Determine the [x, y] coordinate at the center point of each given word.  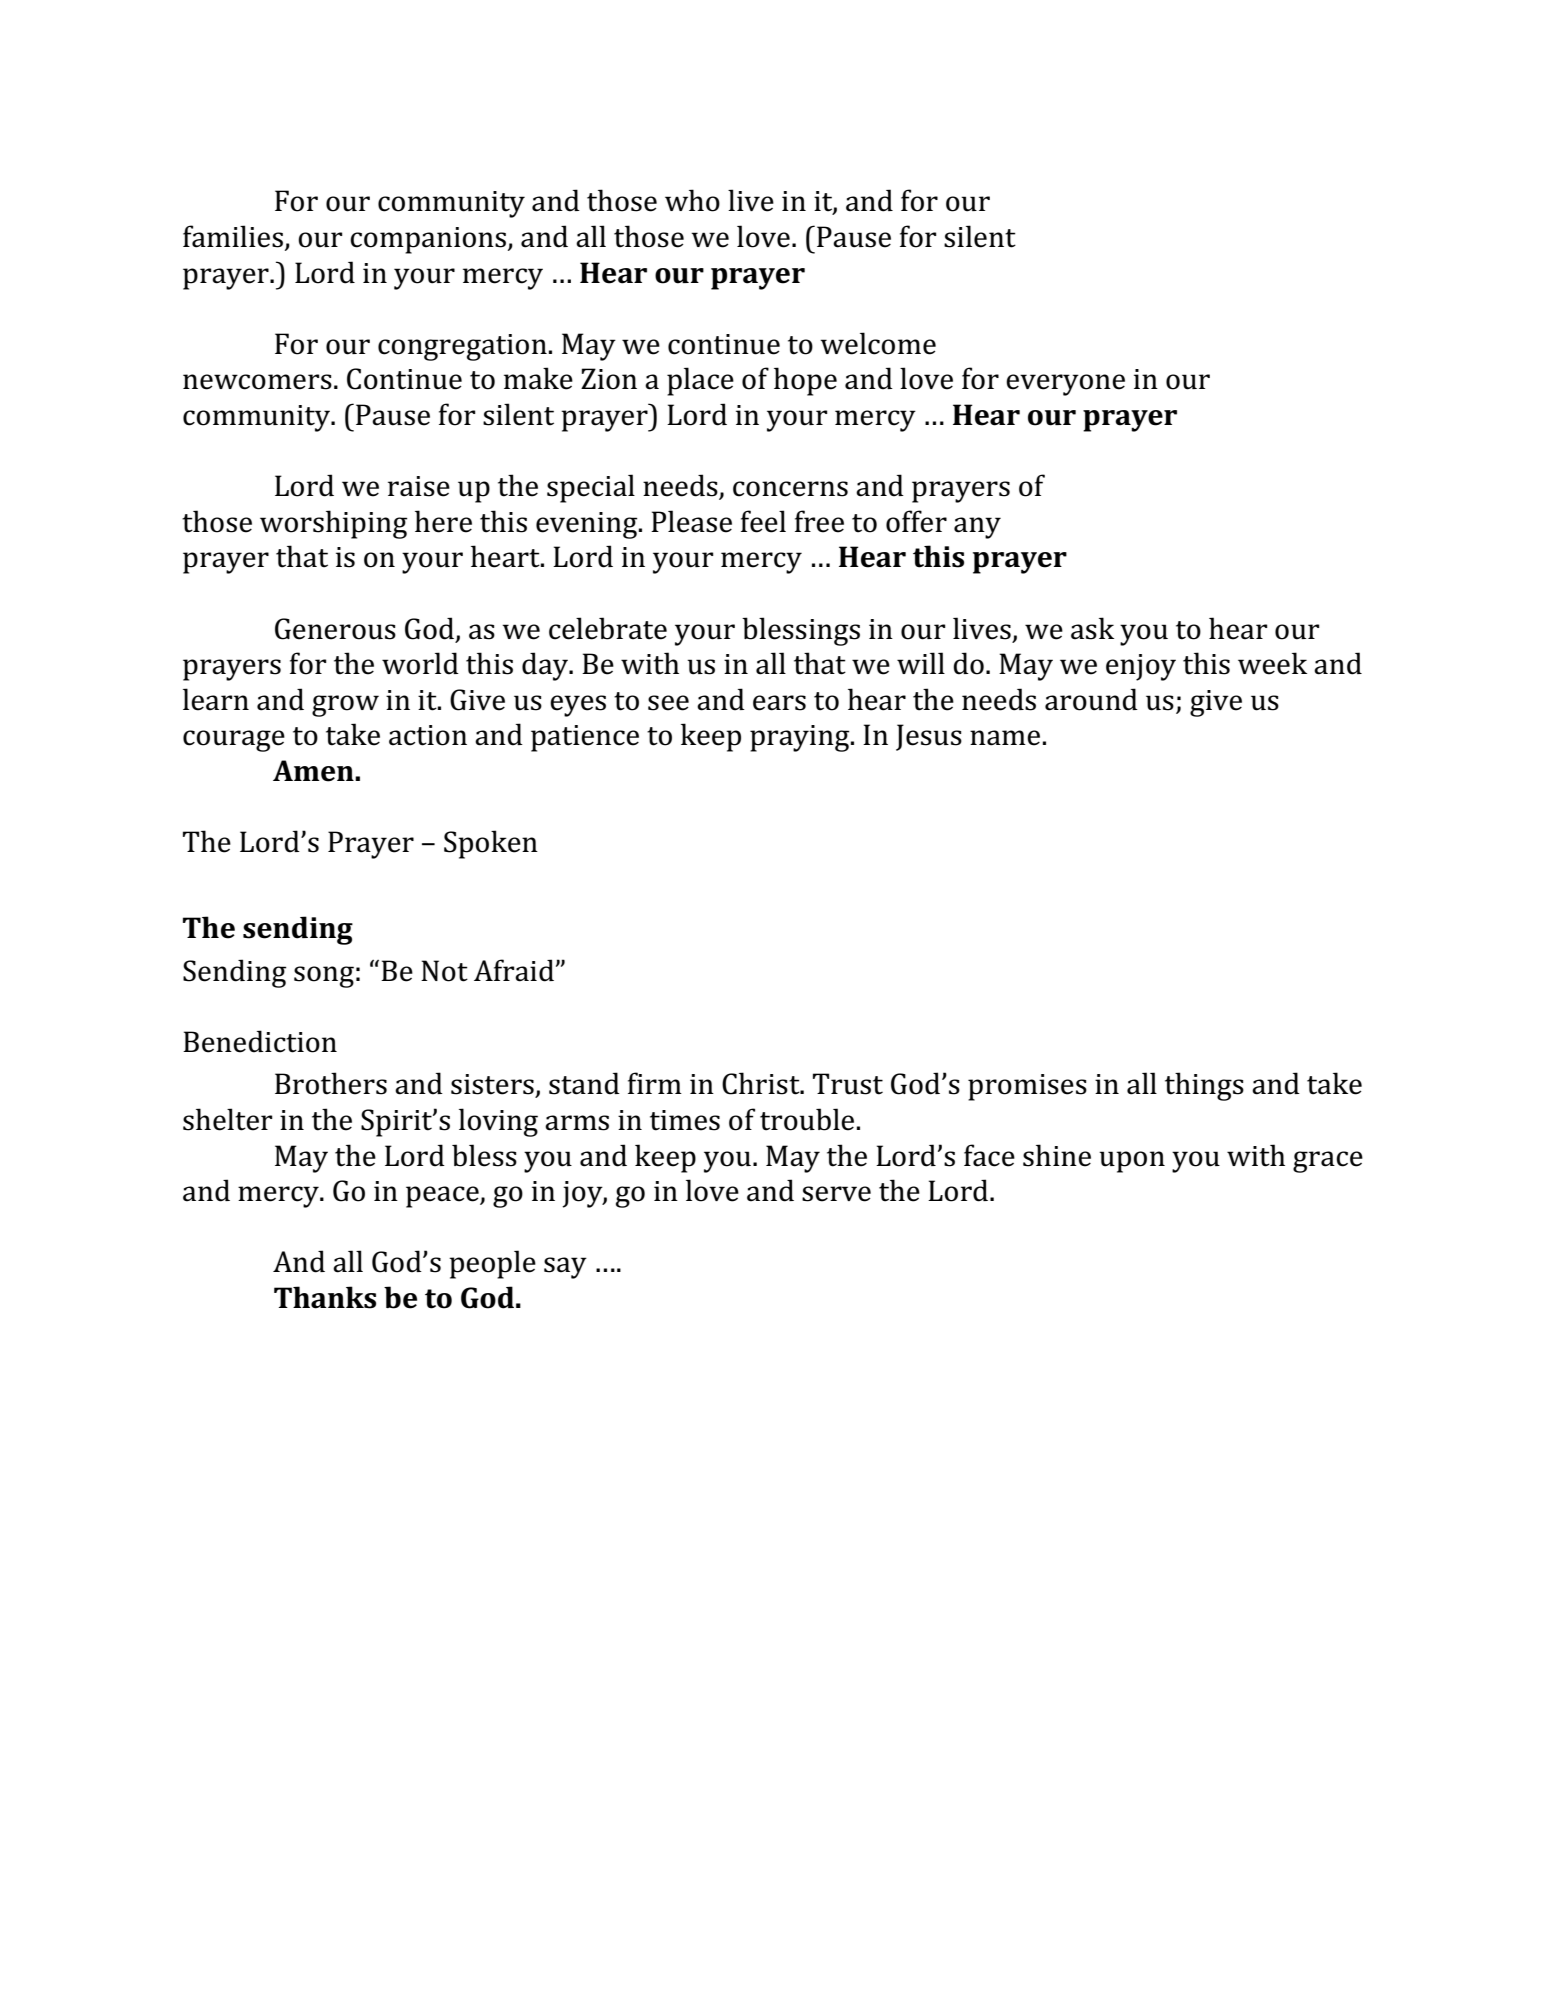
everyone [1065, 385]
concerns [790, 489]
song [324, 977]
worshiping [334, 524]
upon [1132, 1162]
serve [836, 1194]
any [977, 528]
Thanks [325, 1297]
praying [801, 738]
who [692, 200]
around [1091, 699]
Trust [848, 1084]
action [428, 735]
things [1204, 1086]
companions [429, 240]
